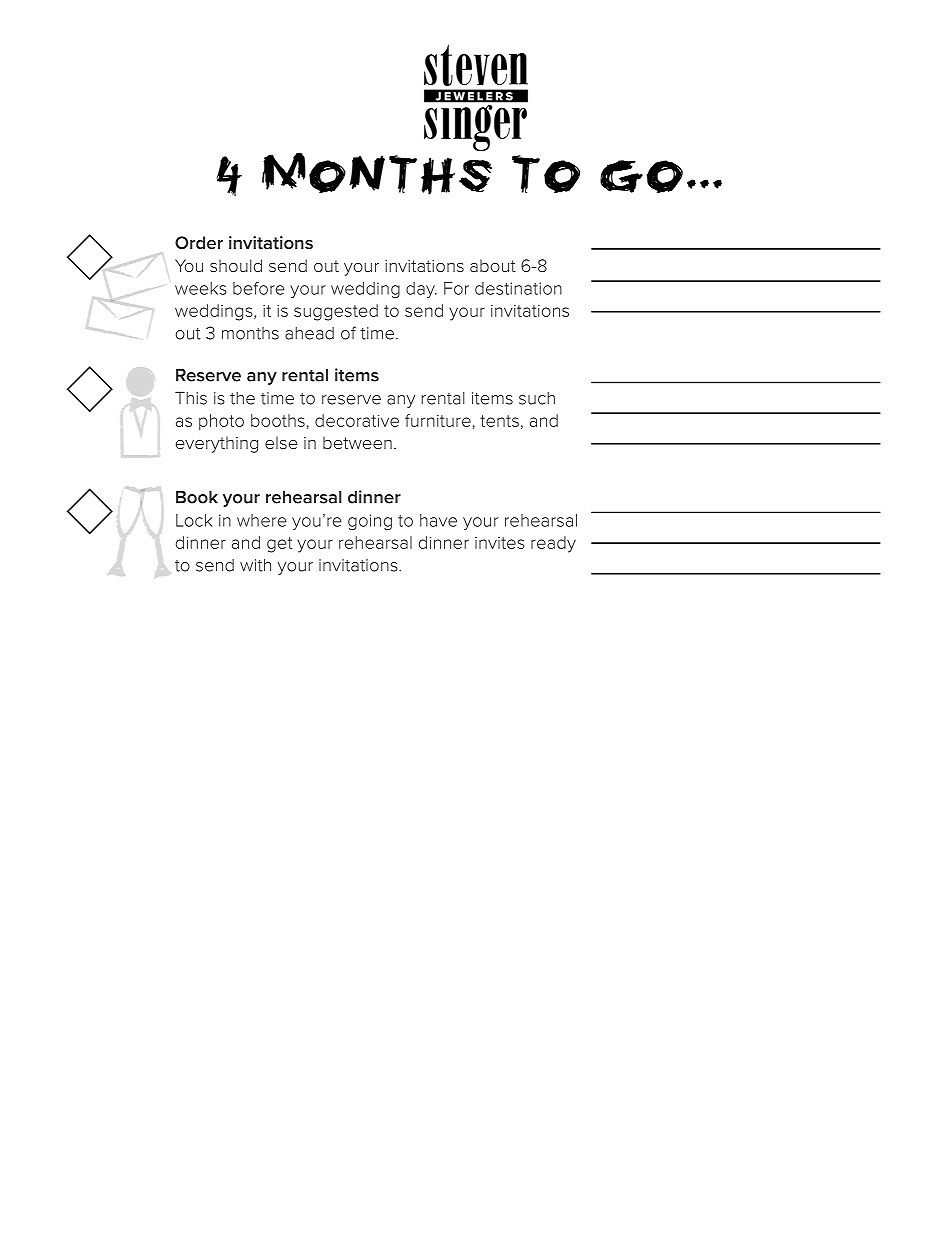 The image size is (952, 1233). I want to click on day, so click(421, 290).
